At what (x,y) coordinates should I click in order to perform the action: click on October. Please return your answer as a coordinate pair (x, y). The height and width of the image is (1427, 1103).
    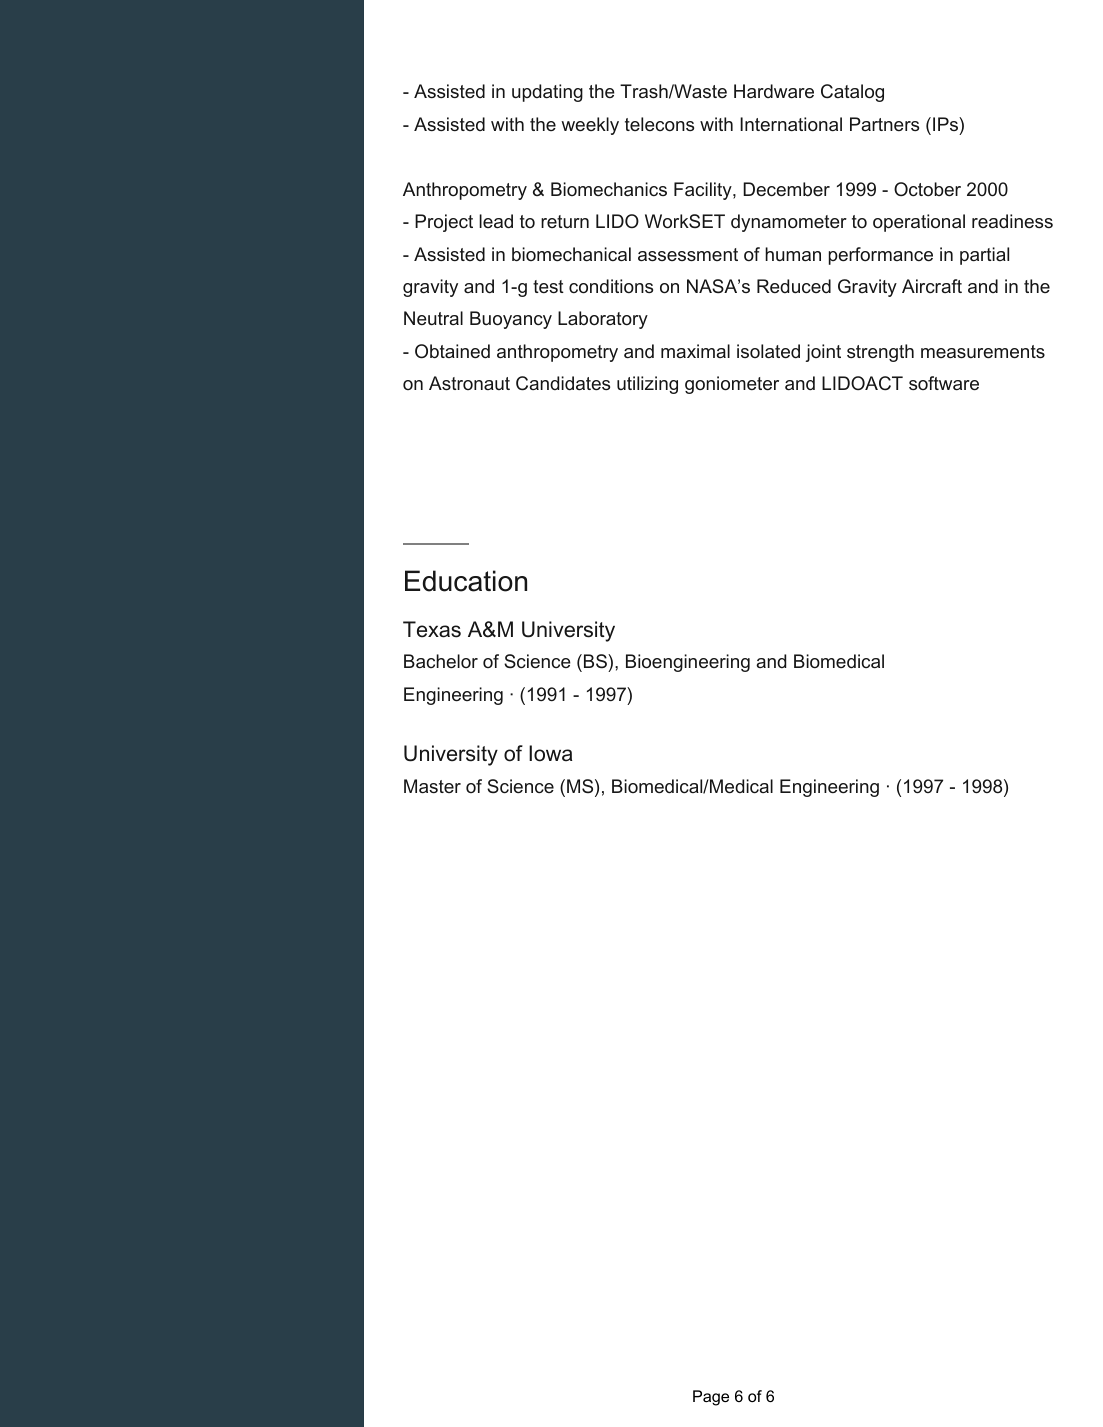
    Looking at the image, I should click on (927, 189).
